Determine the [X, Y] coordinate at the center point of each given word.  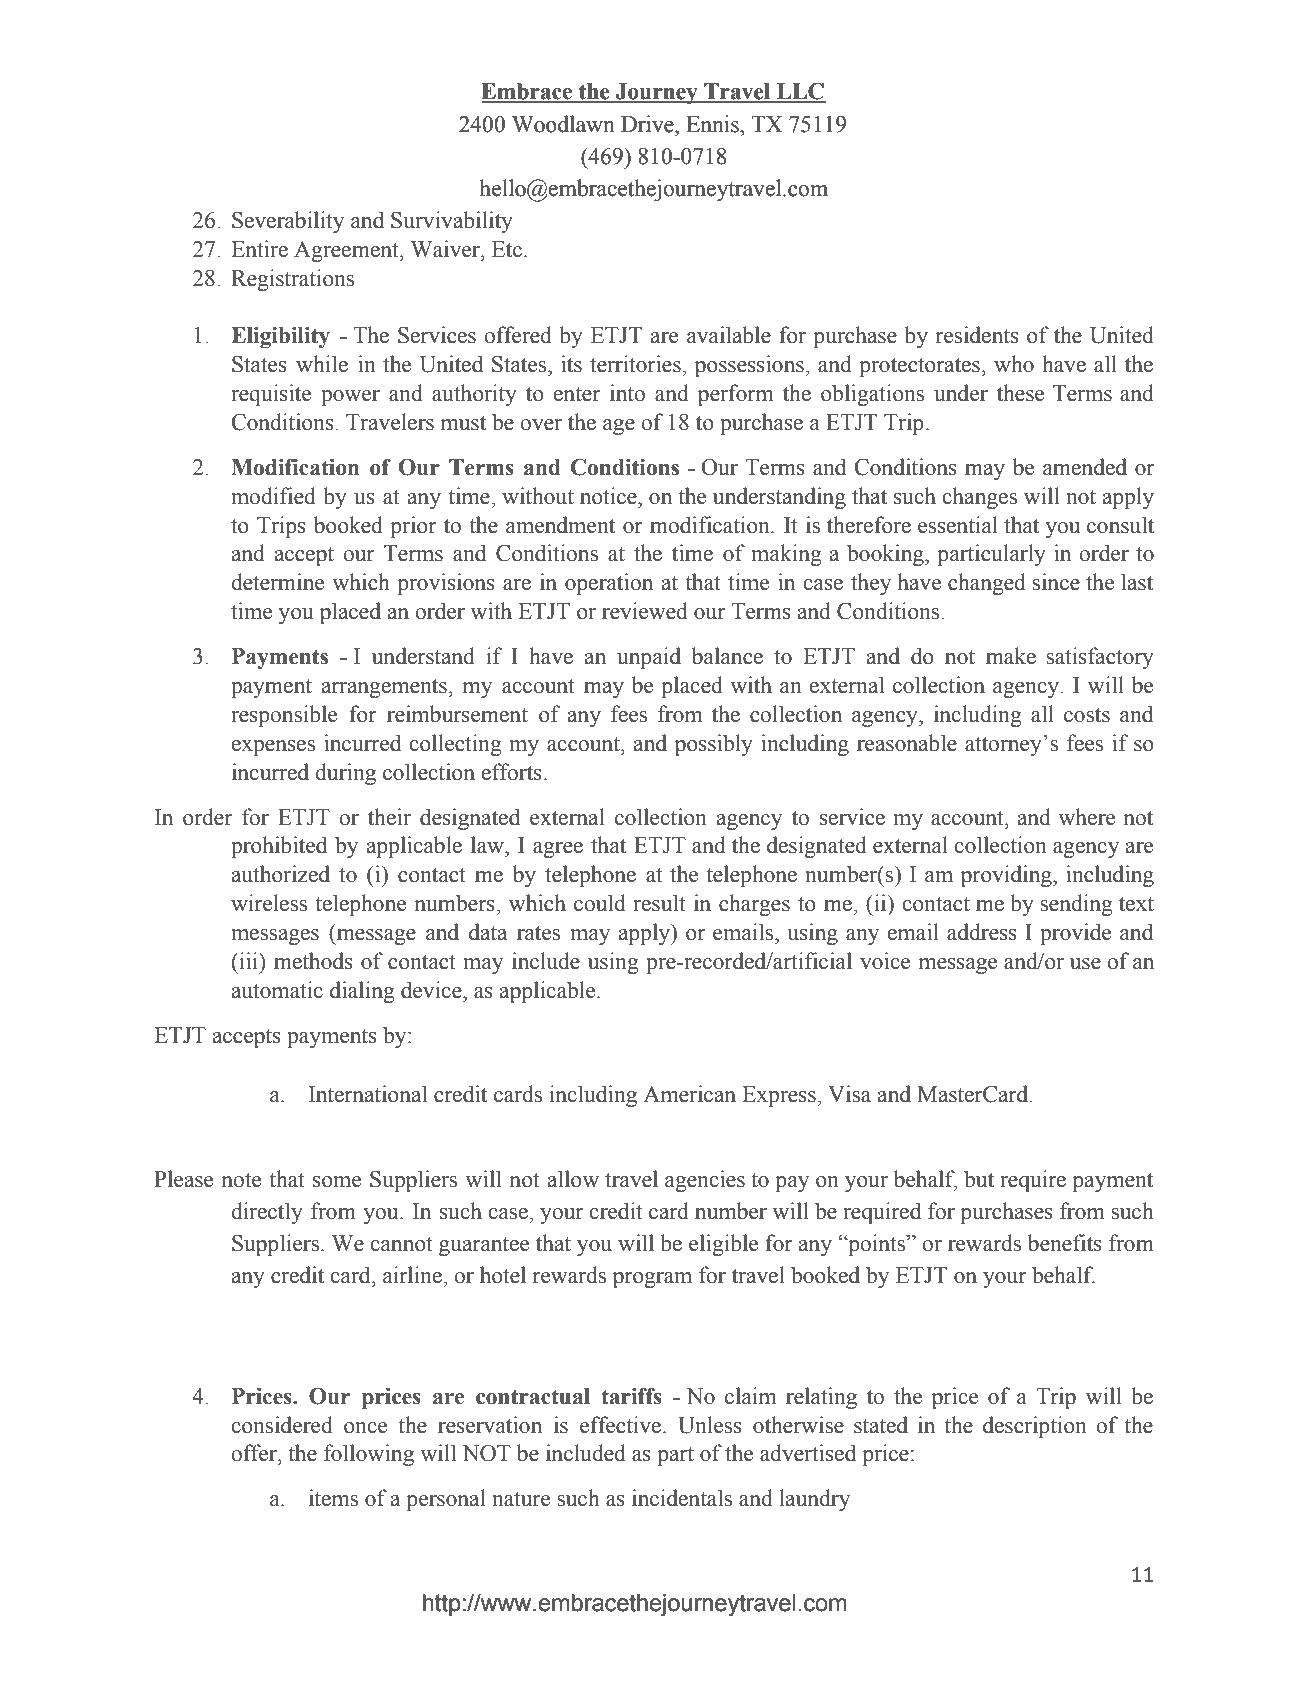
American [689, 1094]
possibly [714, 745]
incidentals [682, 1498]
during [345, 774]
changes [979, 498]
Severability [288, 222]
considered [282, 1425]
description [1035, 1427]
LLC [800, 92]
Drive [648, 124]
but [979, 1179]
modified [273, 496]
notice [609, 496]
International [368, 1094]
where [1086, 817]
